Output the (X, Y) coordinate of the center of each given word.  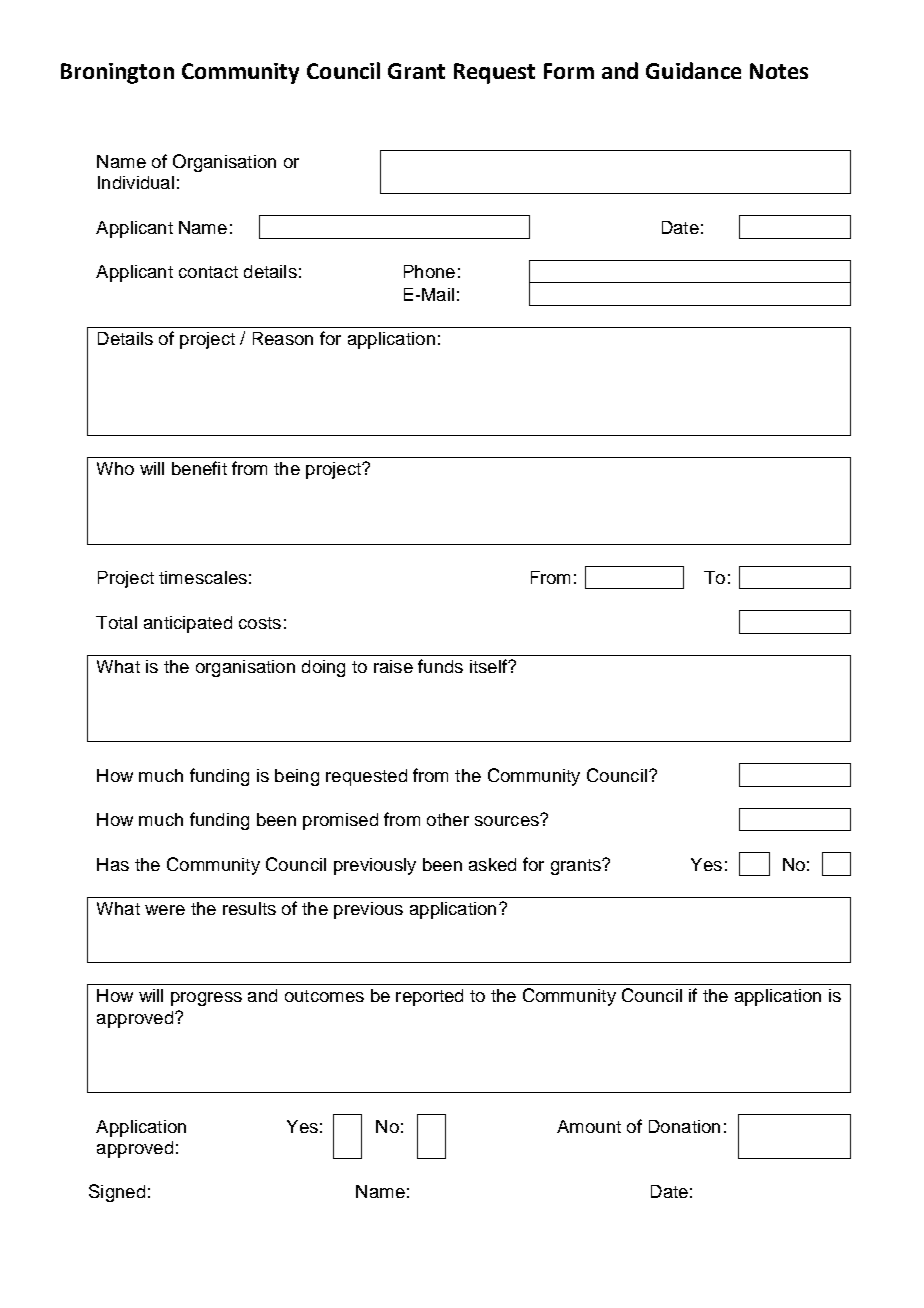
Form (569, 71)
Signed (117, 1193)
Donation (684, 1126)
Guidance (693, 70)
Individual (136, 182)
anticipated (188, 624)
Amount (589, 1126)
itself (489, 666)
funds (440, 666)
